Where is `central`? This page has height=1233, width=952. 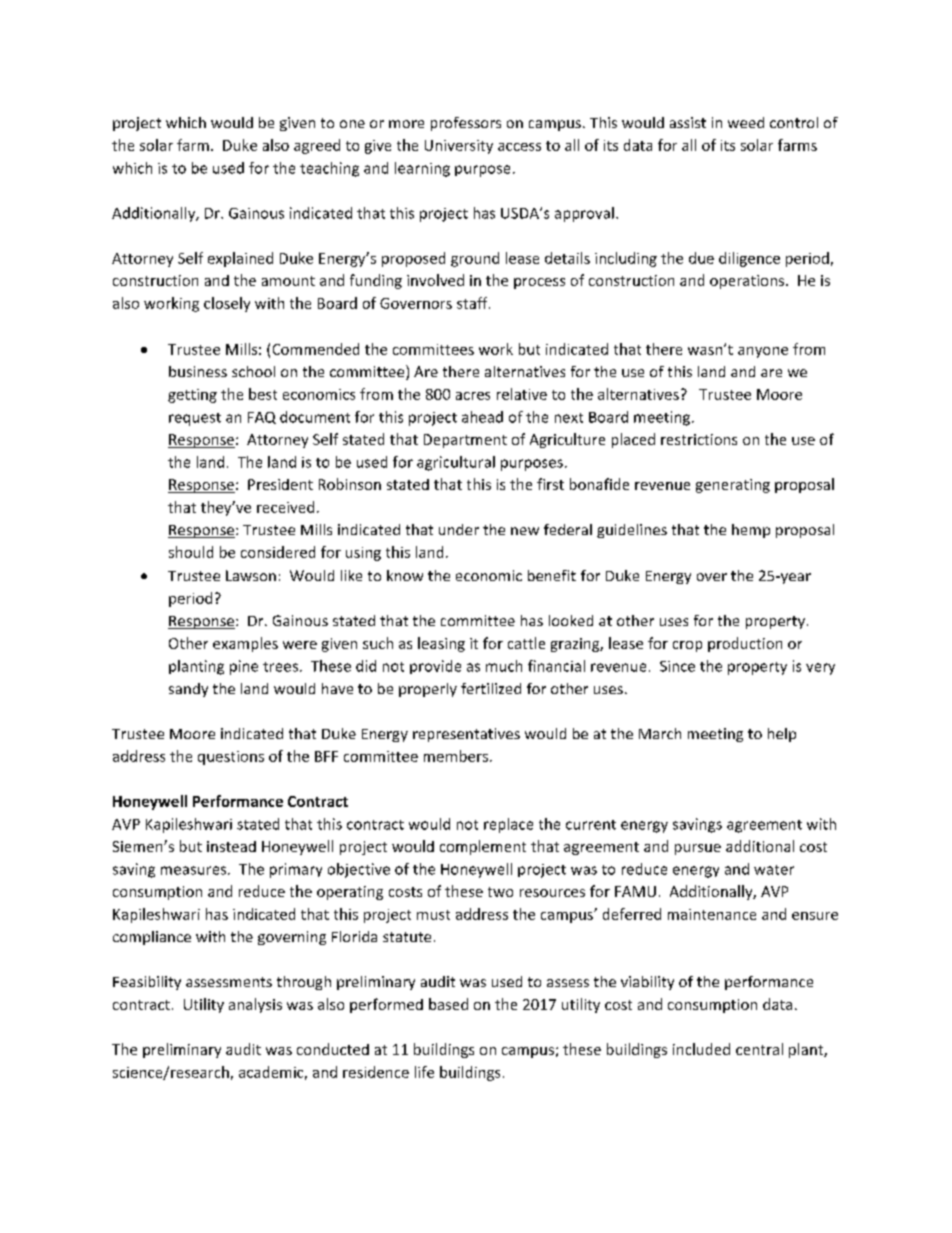
central is located at coordinates (759, 1049).
